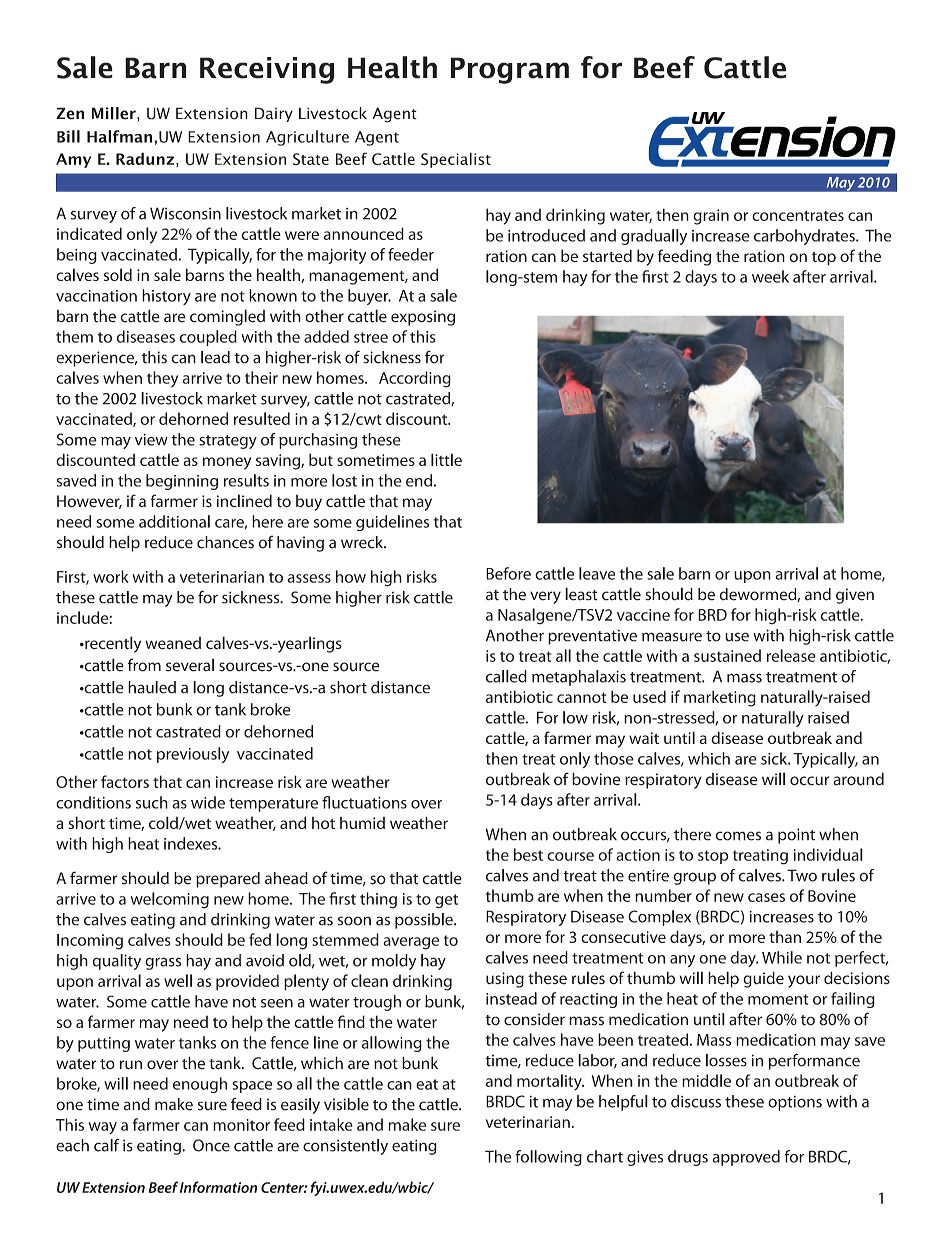 The height and width of the image is (1233, 952). I want to click on week, so click(770, 276).
